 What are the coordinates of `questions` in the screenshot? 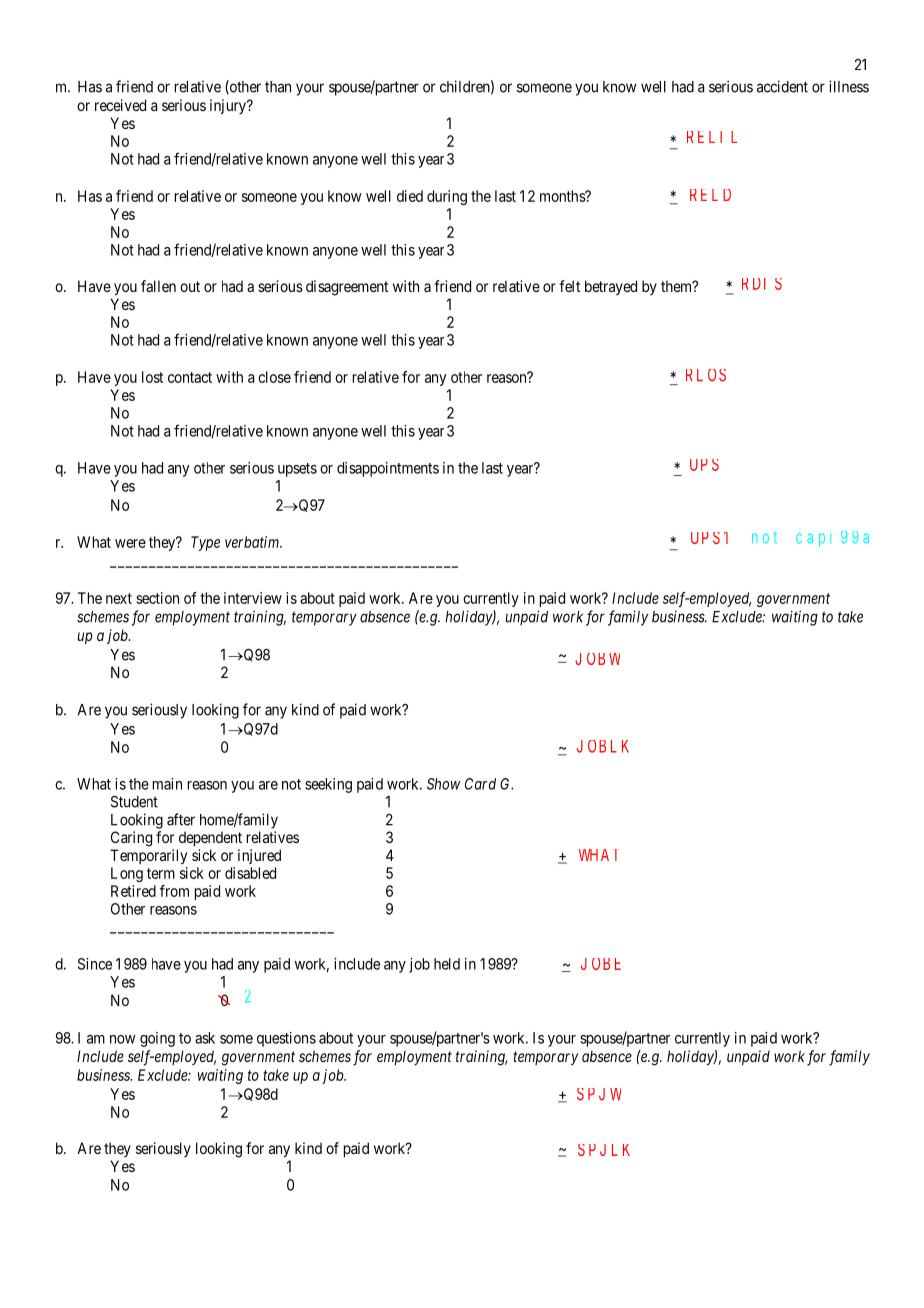 It's located at (286, 1039).
